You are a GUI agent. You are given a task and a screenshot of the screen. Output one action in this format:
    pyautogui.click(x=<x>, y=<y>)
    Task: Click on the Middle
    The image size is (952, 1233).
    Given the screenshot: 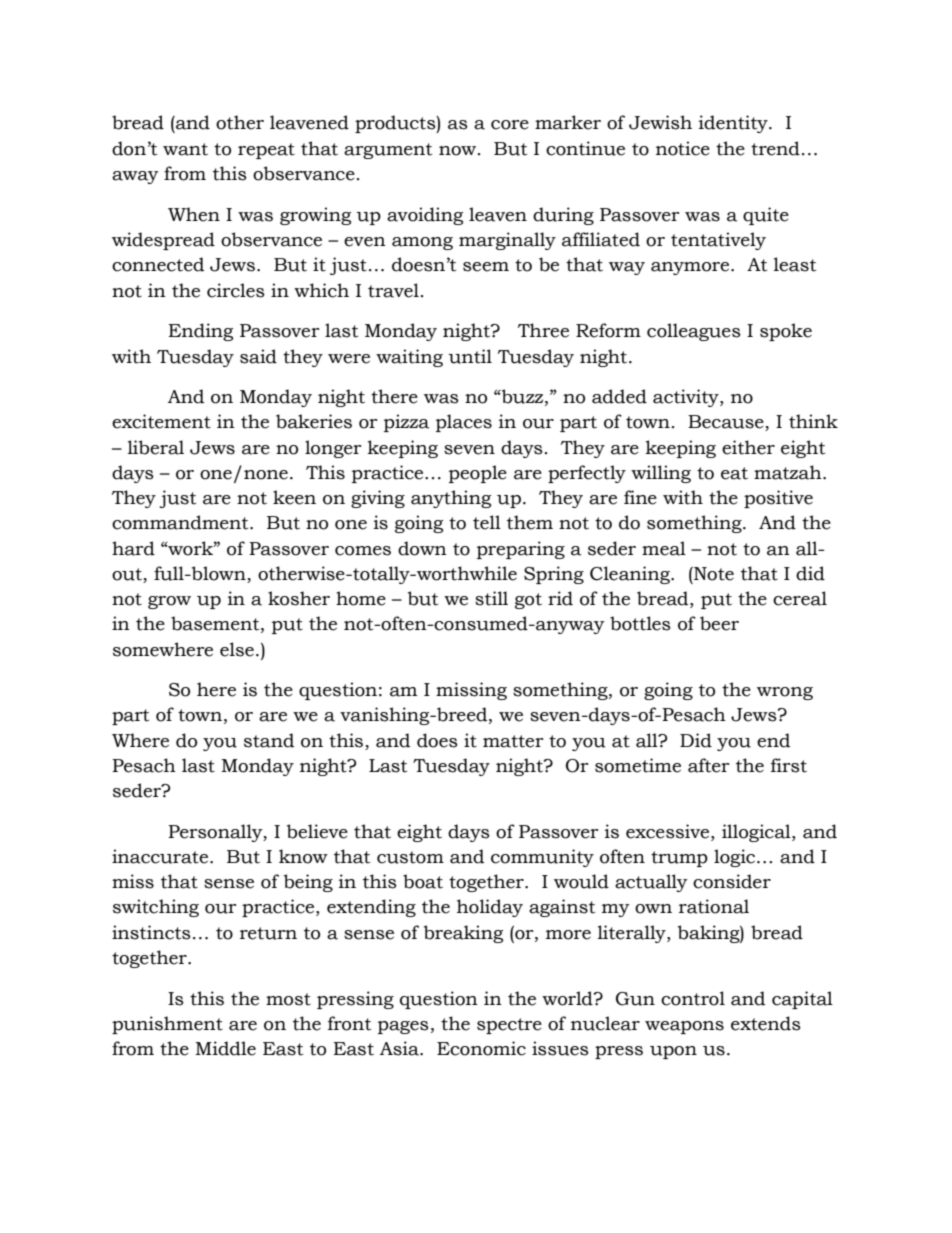 What is the action you would take?
    pyautogui.click(x=225, y=1048)
